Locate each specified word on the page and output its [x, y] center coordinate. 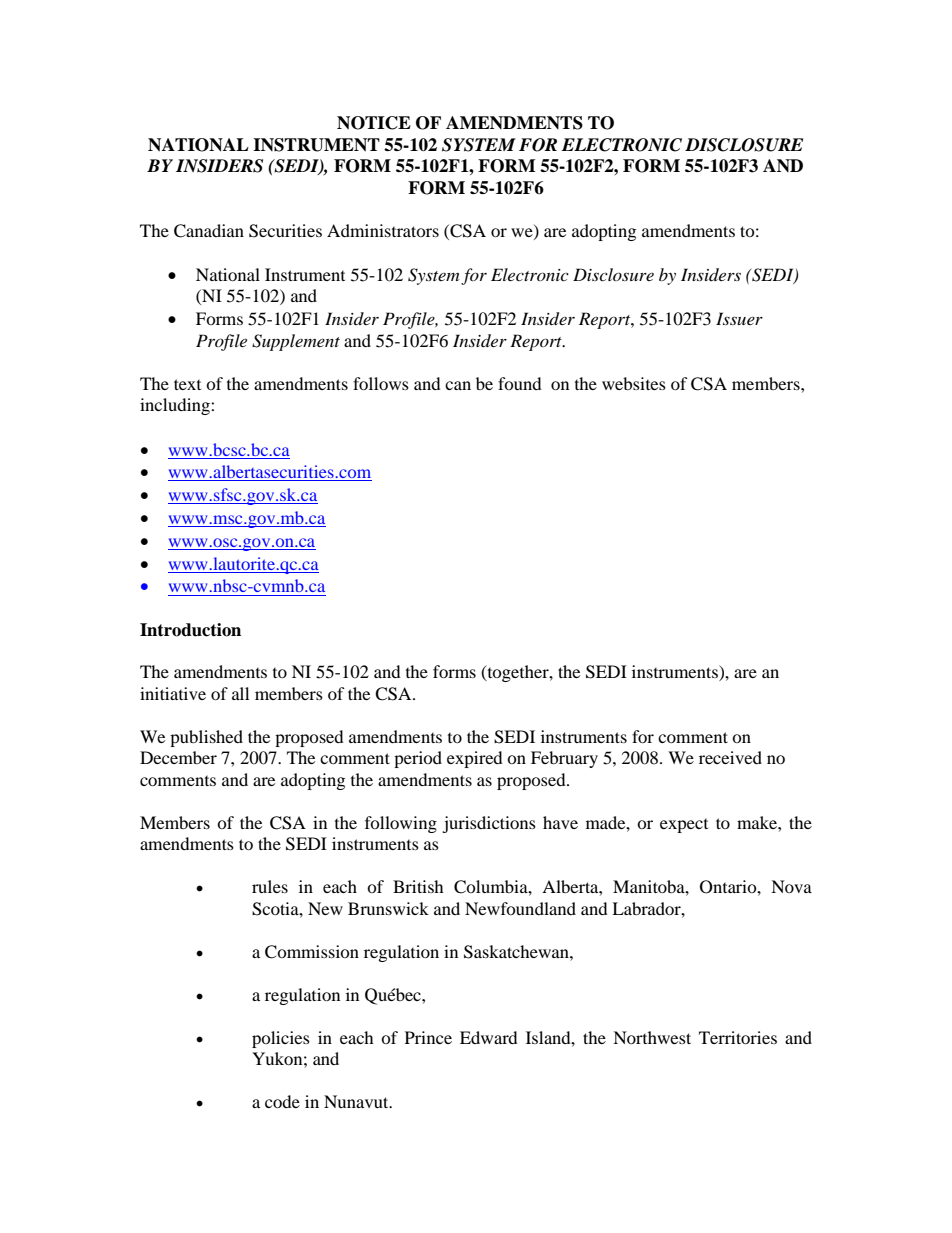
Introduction [190, 630]
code [282, 1101]
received [730, 757]
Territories [738, 1037]
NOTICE [374, 123]
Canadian [209, 231]
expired [475, 759]
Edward [489, 1037]
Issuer [739, 318]
